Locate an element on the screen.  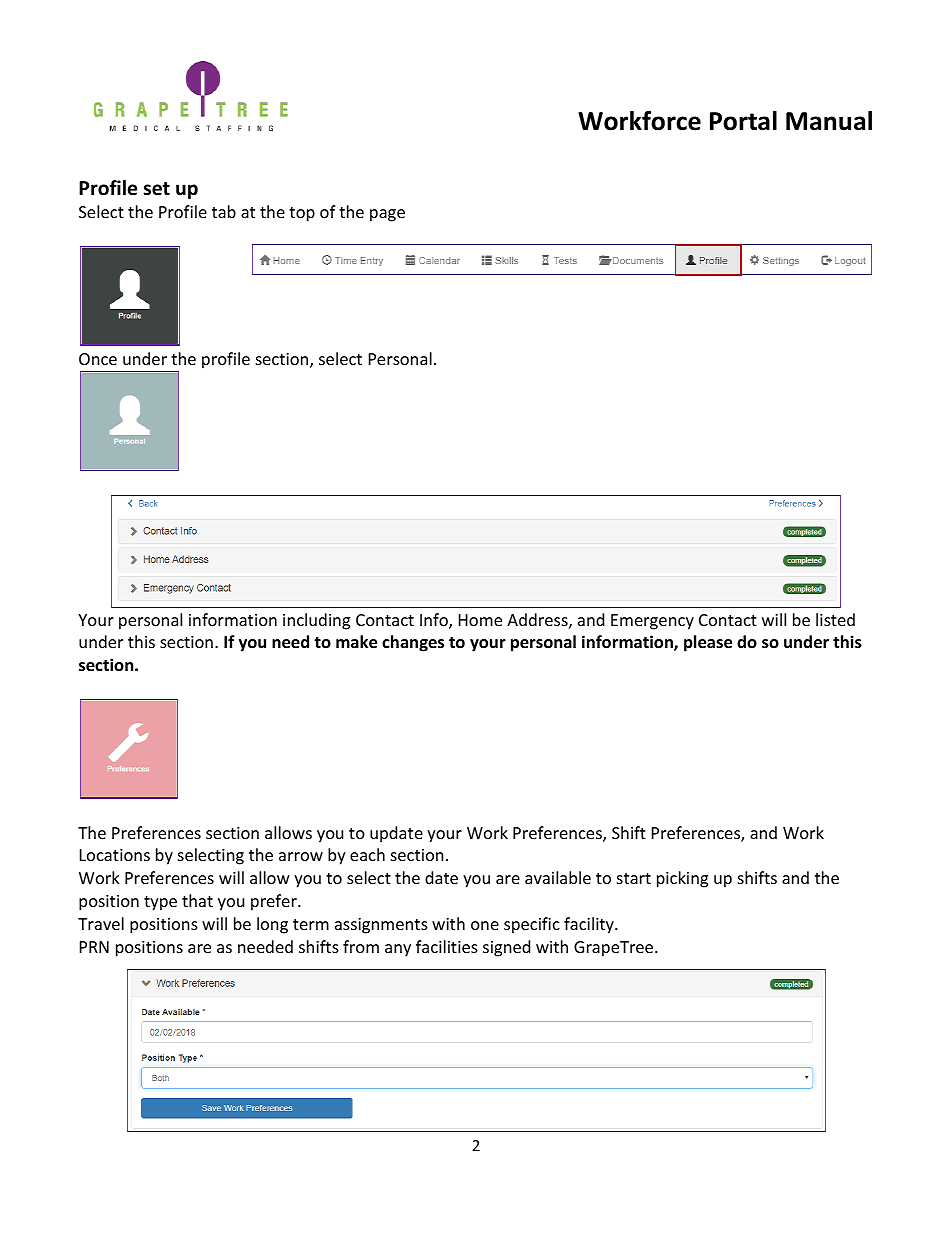
one is located at coordinates (485, 925).
